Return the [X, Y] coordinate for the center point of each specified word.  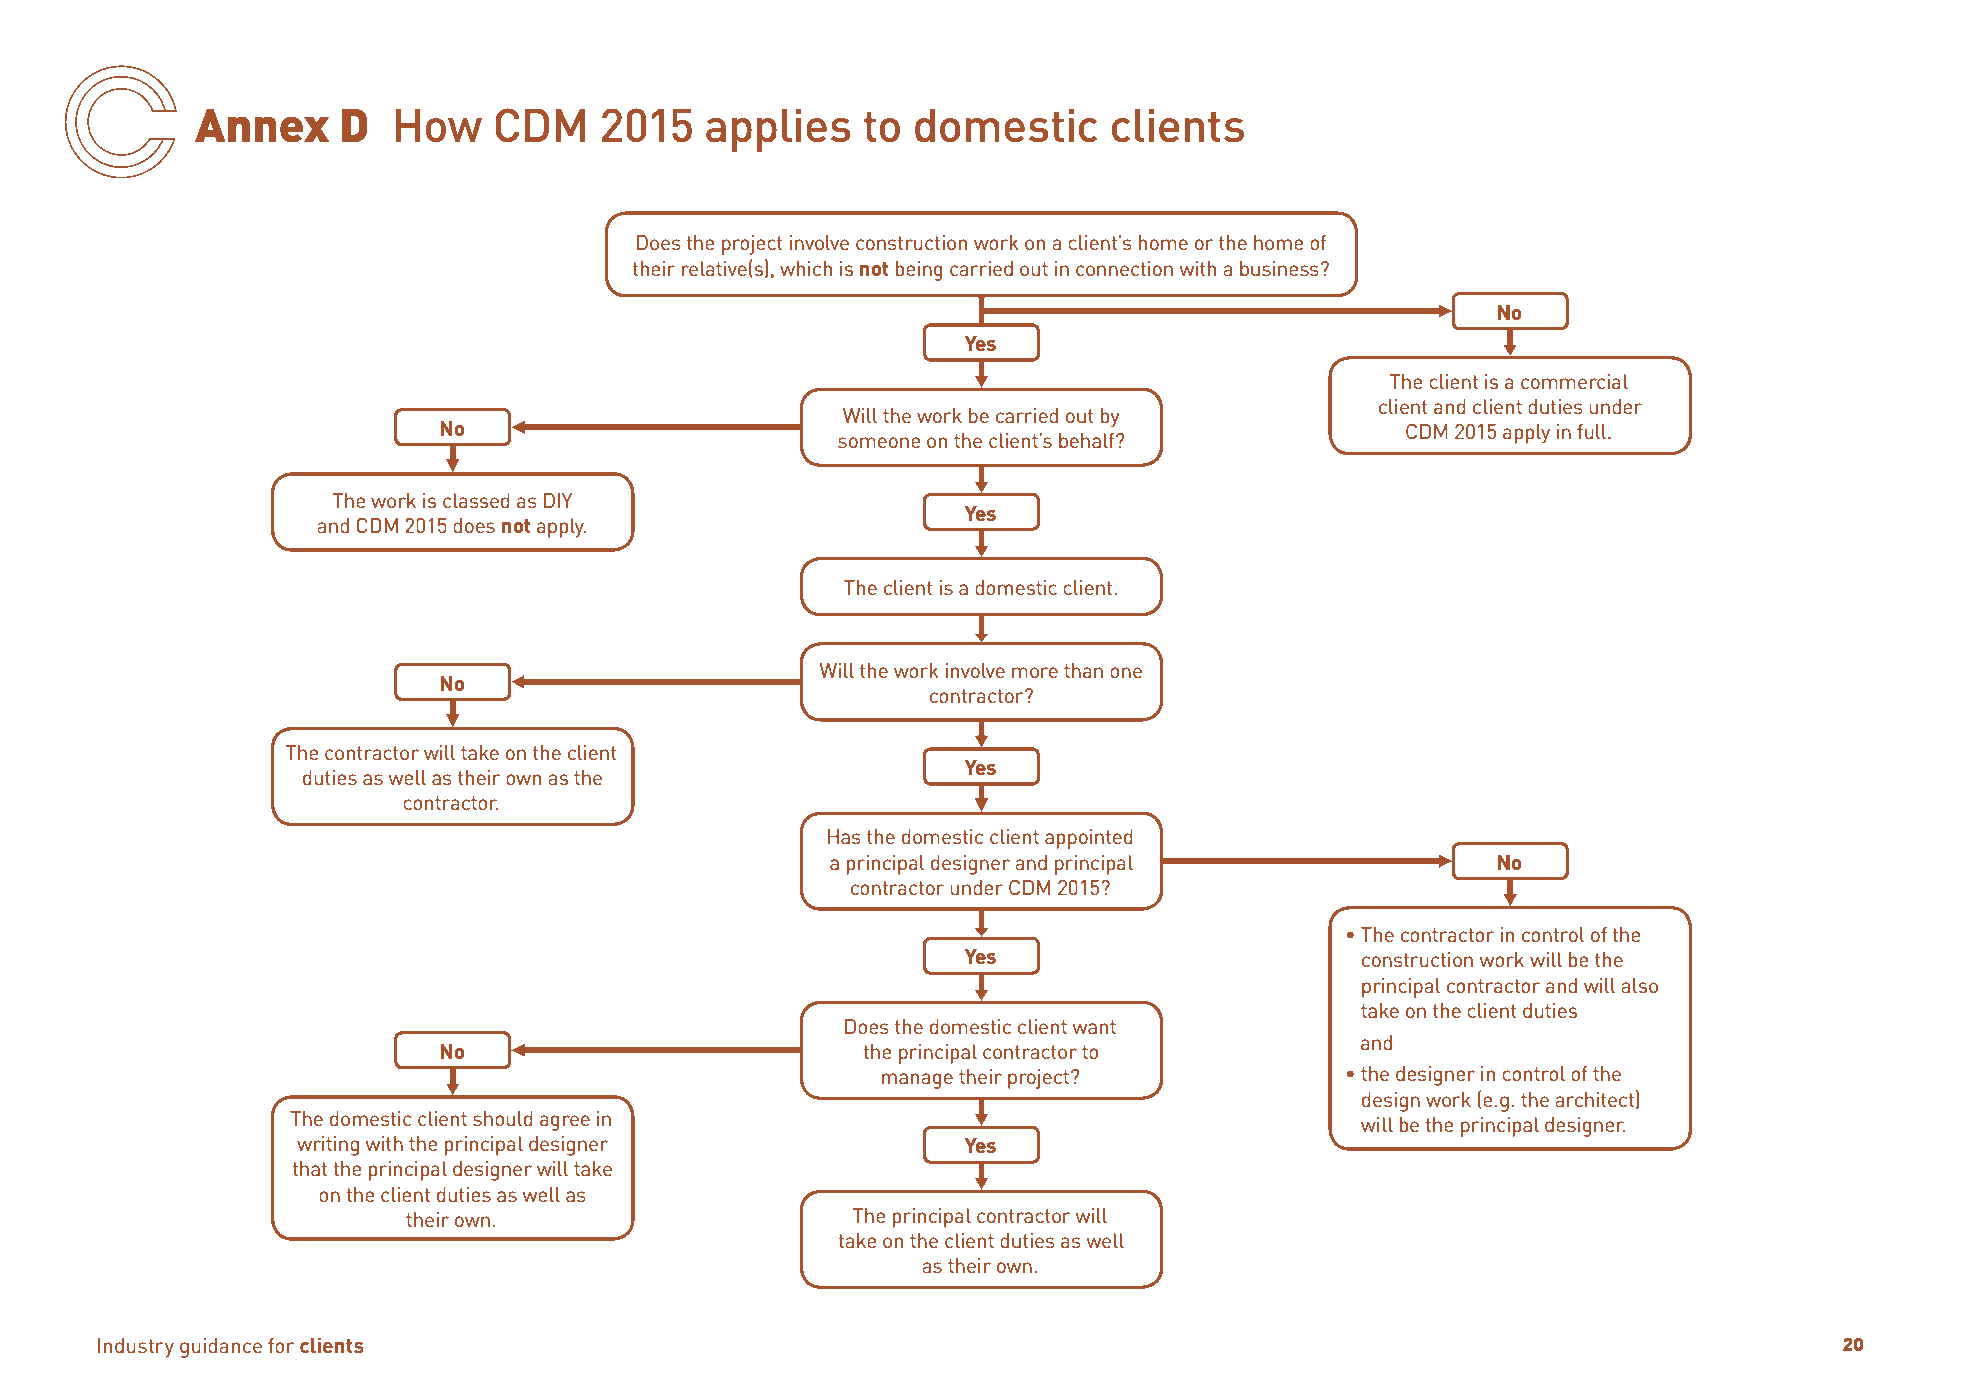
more [1035, 672]
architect [1594, 1099]
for [281, 1345]
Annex [262, 126]
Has [844, 836]
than [1083, 670]
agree [565, 1123]
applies [778, 130]
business [1279, 268]
